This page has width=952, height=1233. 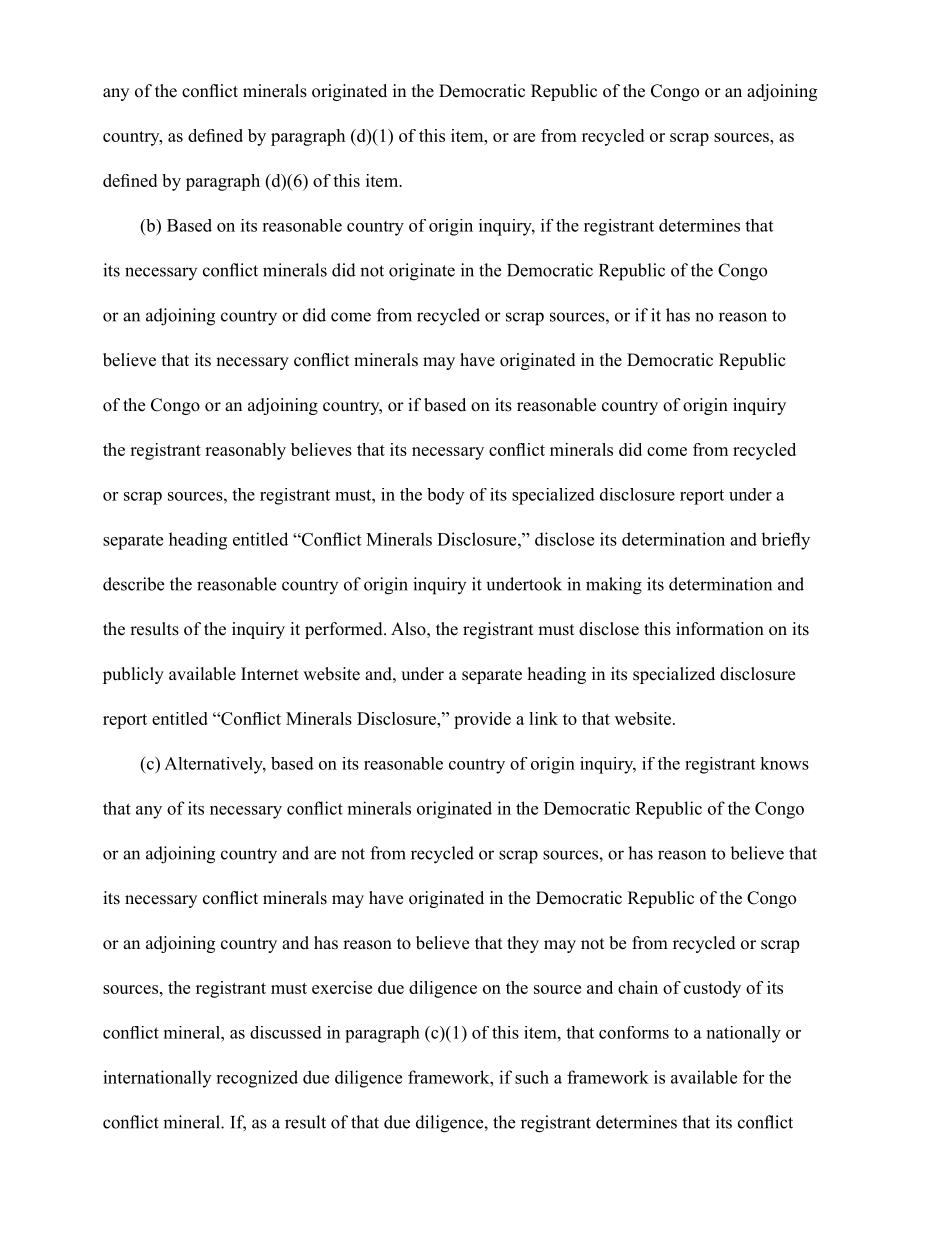 I want to click on performed, so click(x=345, y=630).
